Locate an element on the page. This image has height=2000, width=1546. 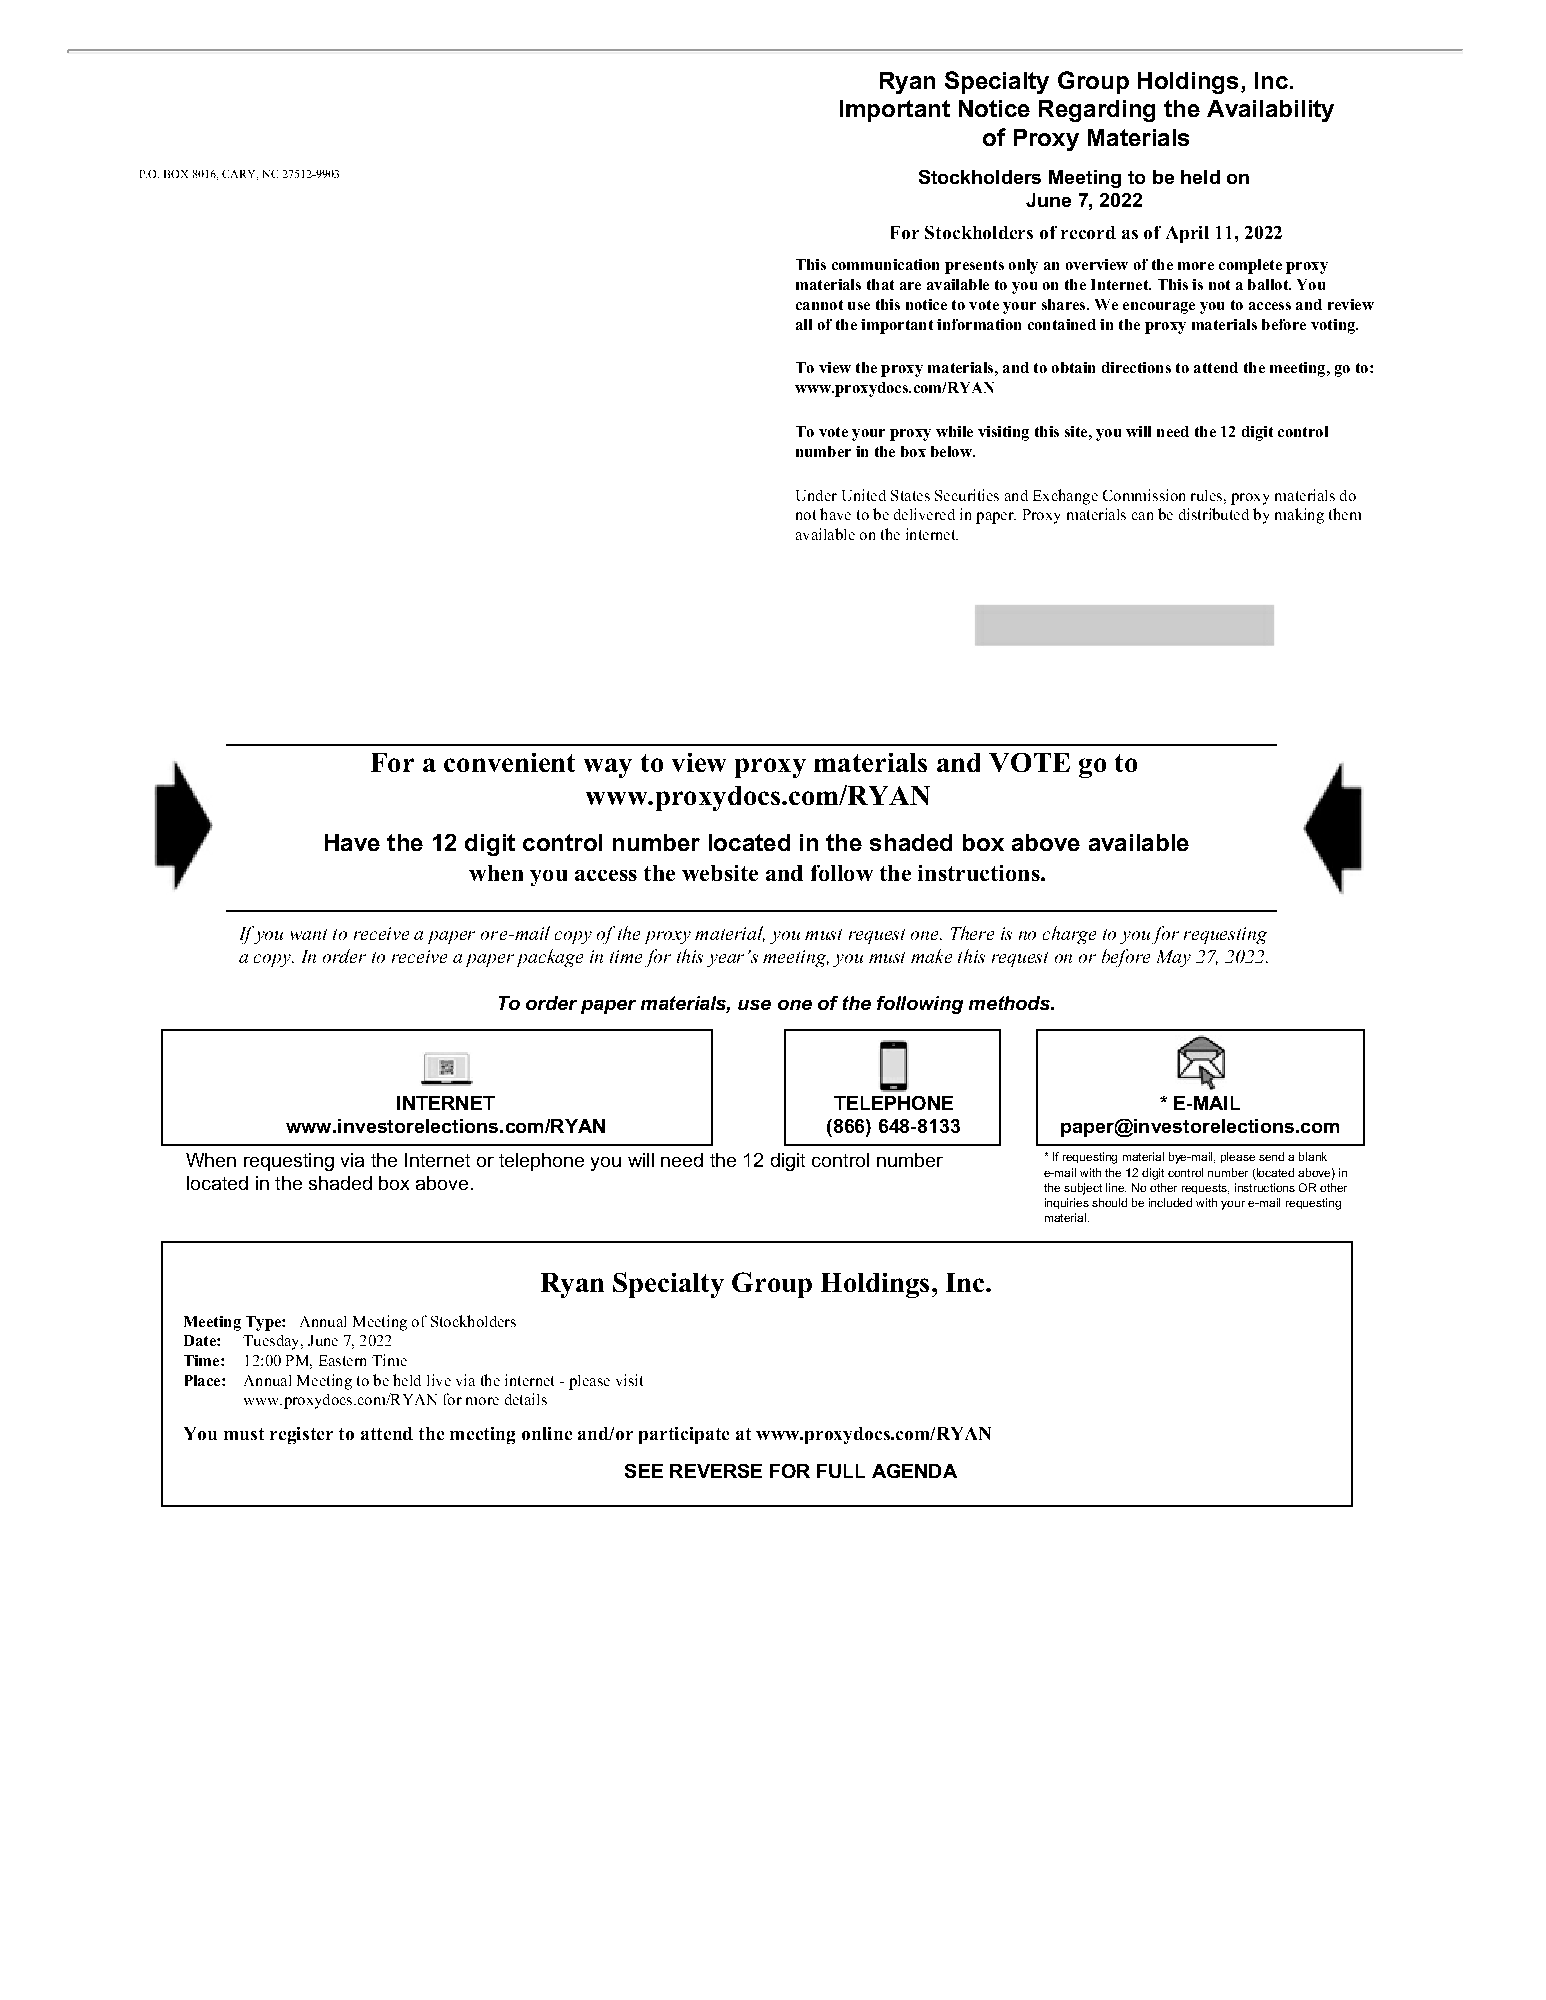
CARY is located at coordinates (240, 175).
